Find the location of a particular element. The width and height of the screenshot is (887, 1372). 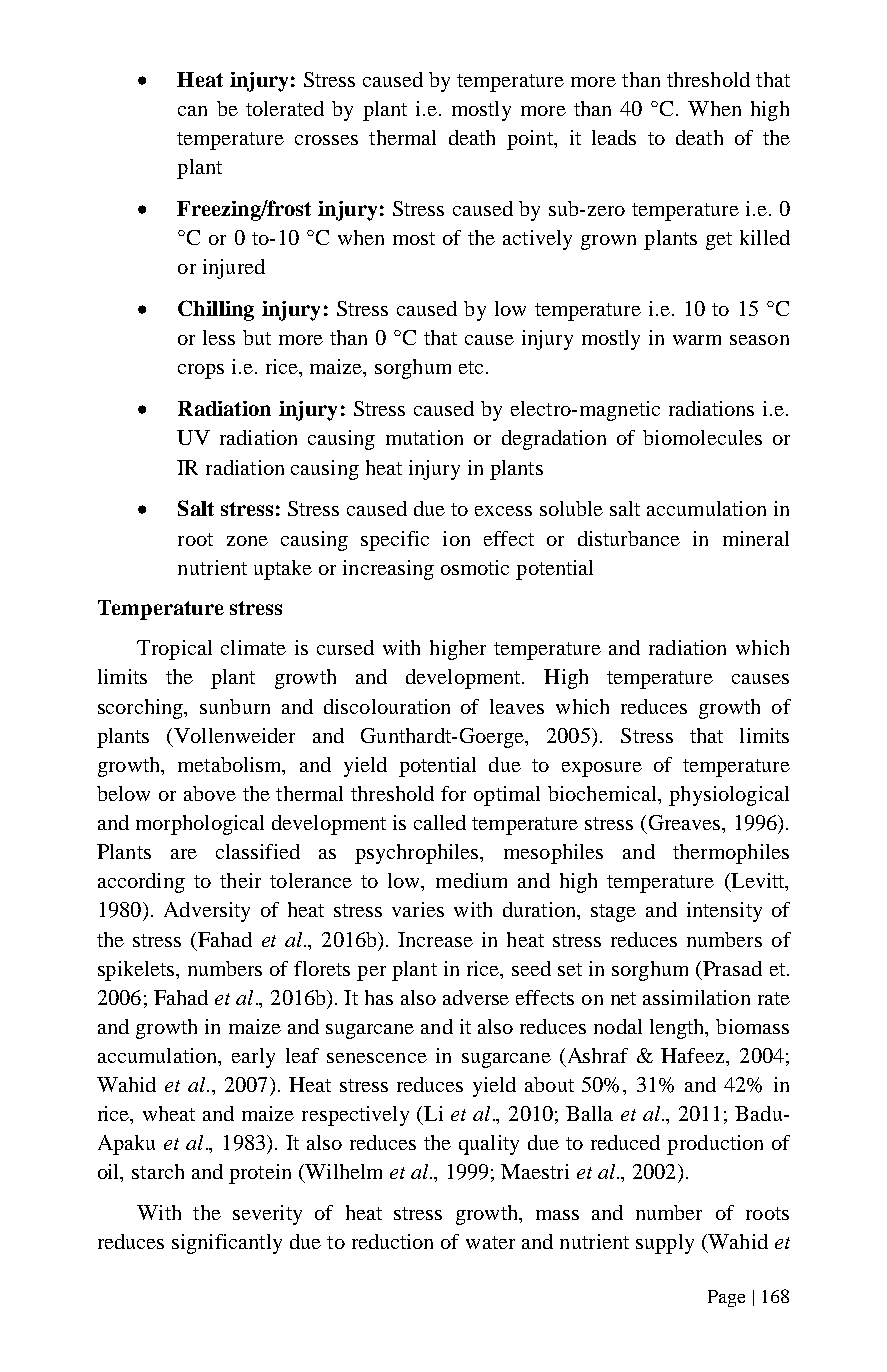

zone is located at coordinates (247, 541).
